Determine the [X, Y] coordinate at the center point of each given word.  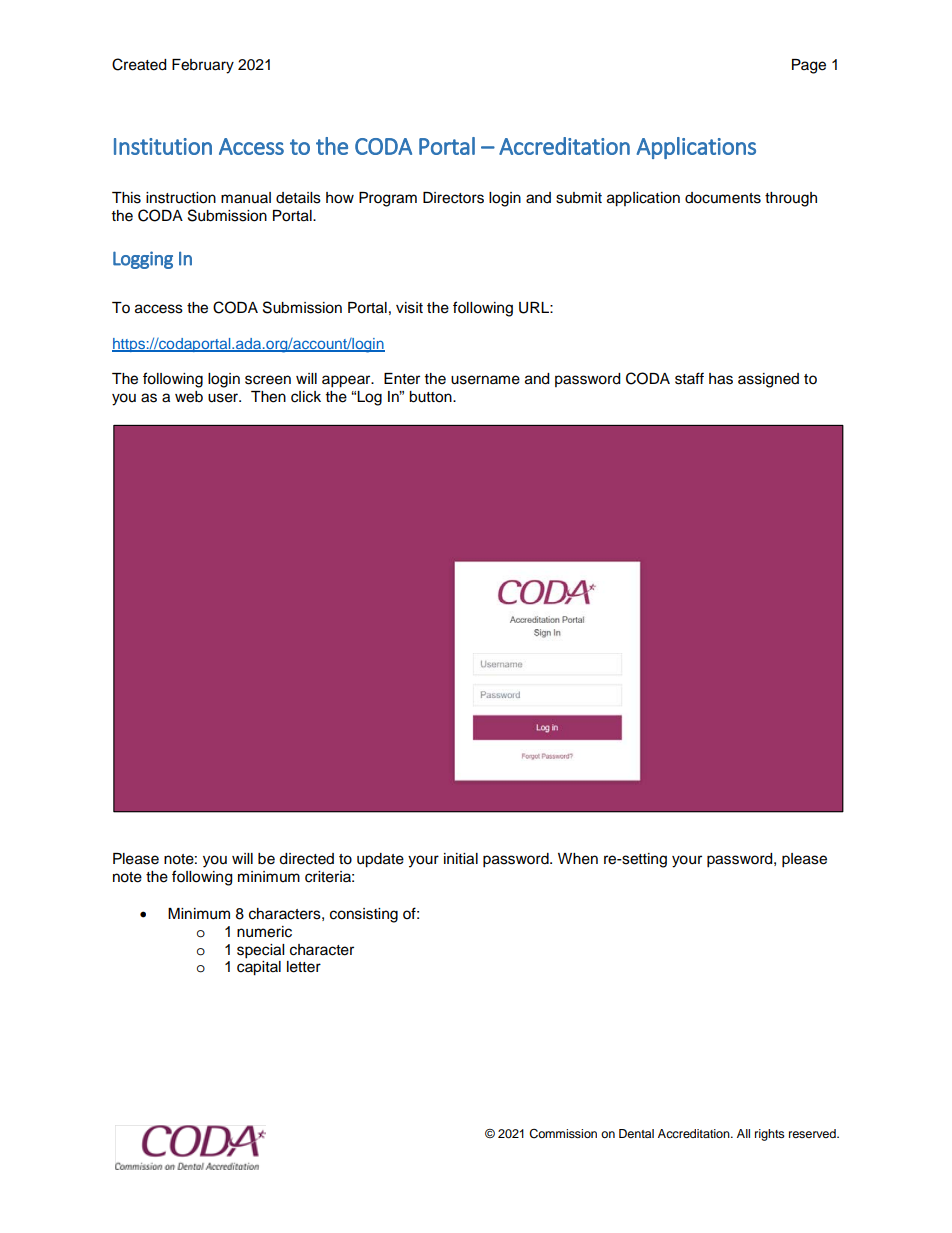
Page [809, 66]
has [721, 379]
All [743, 1133]
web [189, 397]
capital [259, 968]
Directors [453, 198]
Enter [402, 379]
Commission [563, 1134]
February [203, 66]
